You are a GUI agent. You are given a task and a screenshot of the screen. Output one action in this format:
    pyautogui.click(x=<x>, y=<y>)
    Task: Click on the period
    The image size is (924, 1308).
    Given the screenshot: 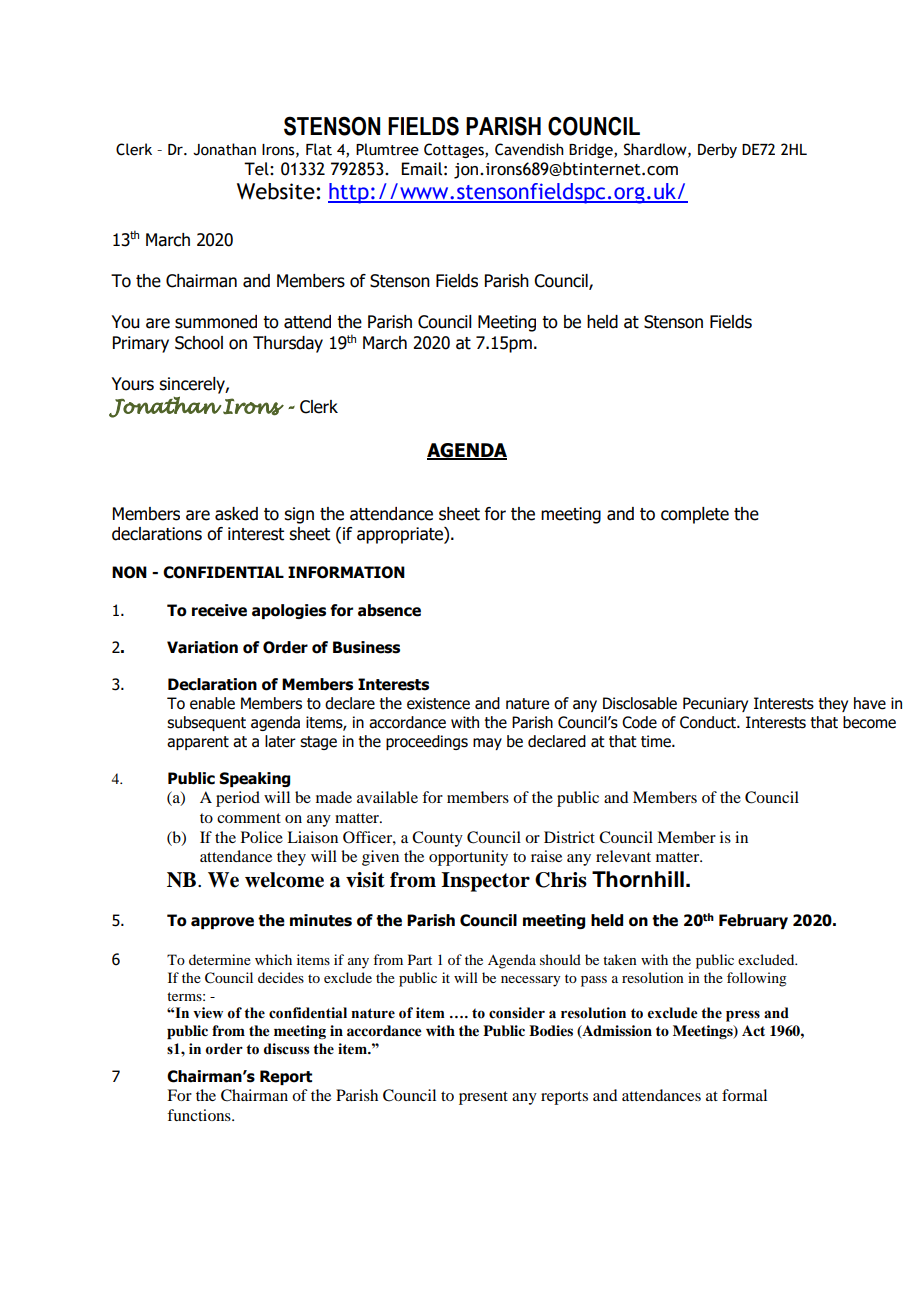 What is the action you would take?
    pyautogui.click(x=238, y=799)
